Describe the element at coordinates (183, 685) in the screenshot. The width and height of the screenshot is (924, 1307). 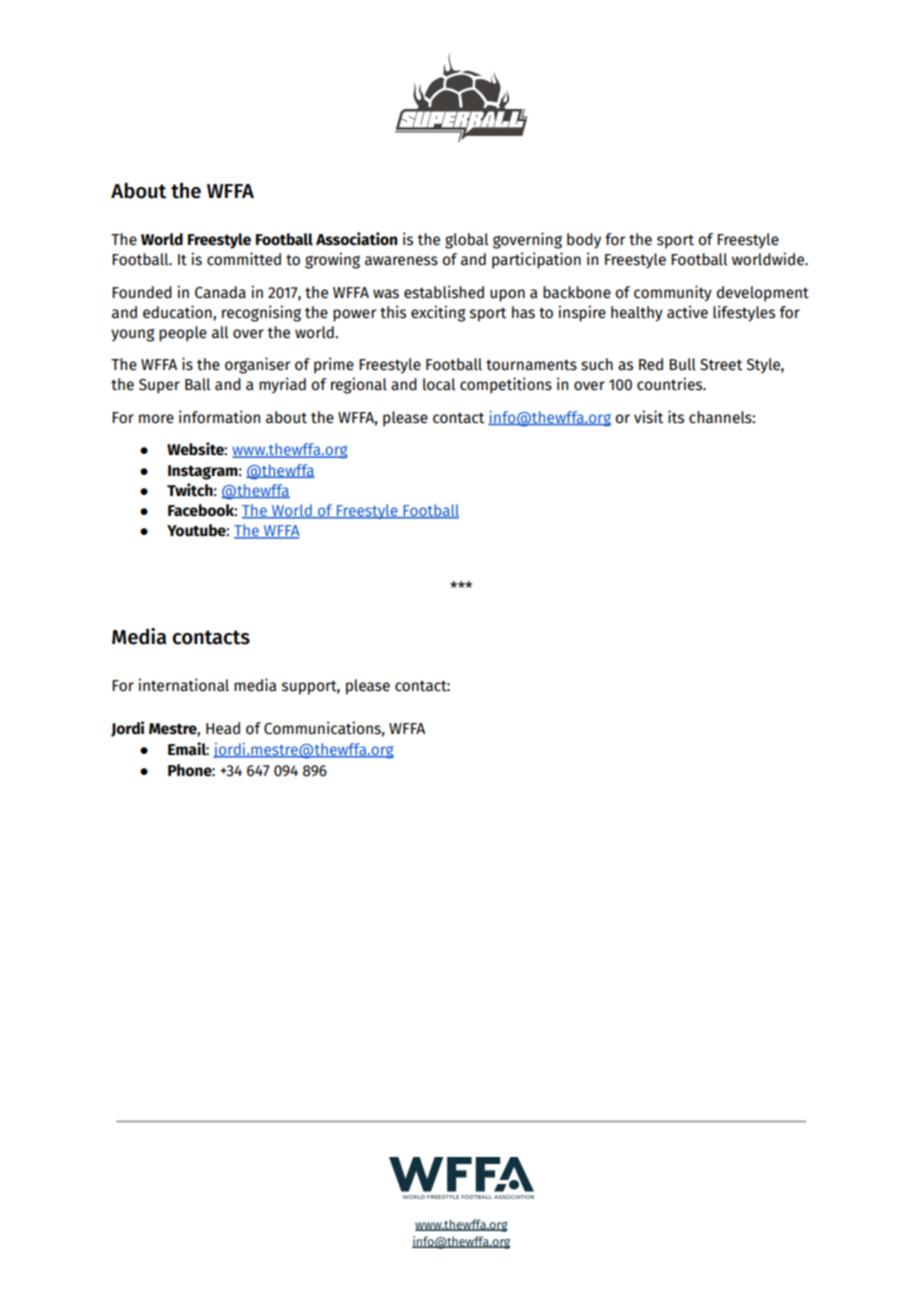
I see `international` at that location.
